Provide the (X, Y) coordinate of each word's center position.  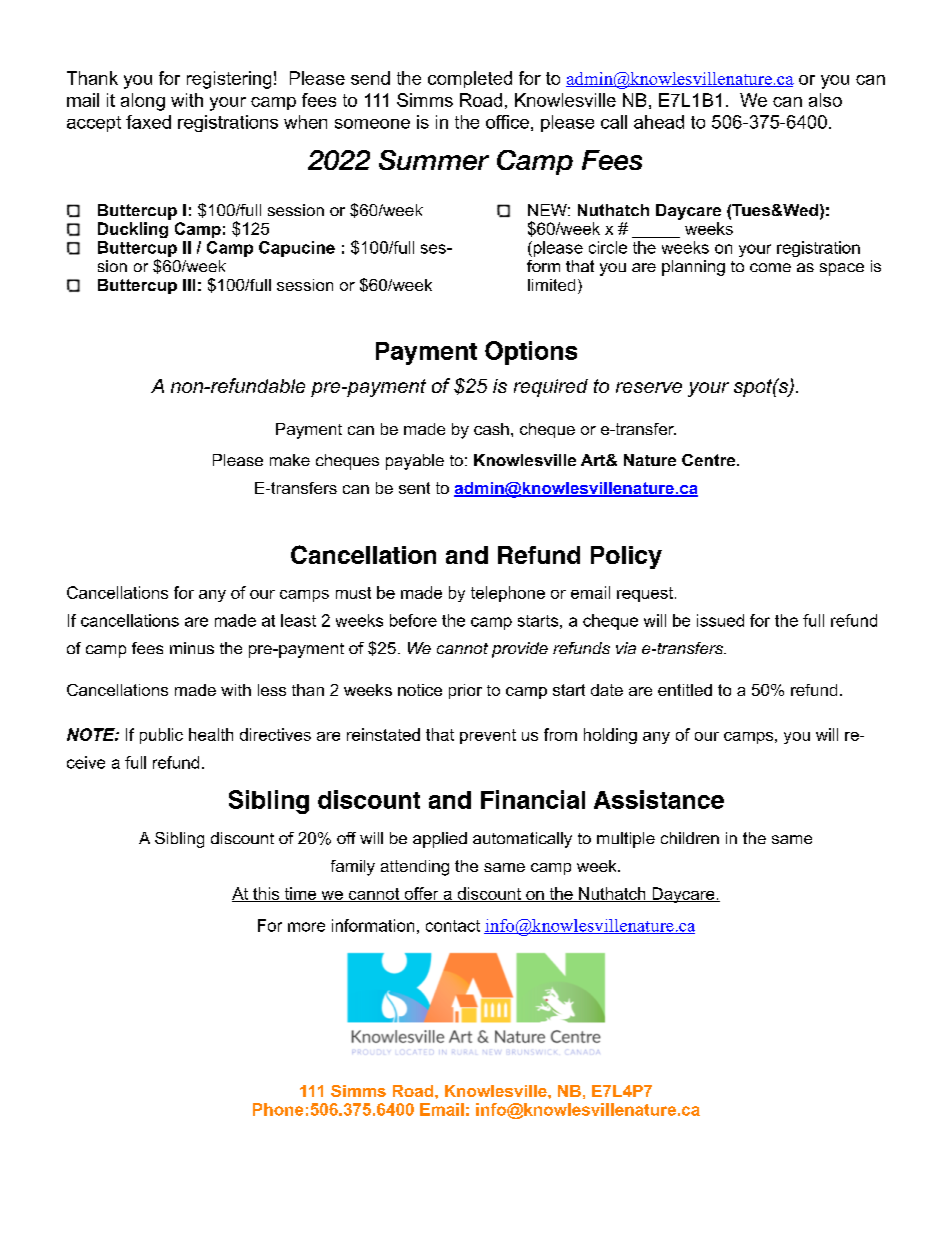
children (690, 838)
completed (470, 79)
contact (453, 926)
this (266, 894)
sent (414, 488)
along (143, 102)
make (290, 460)
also (825, 100)
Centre (710, 460)
